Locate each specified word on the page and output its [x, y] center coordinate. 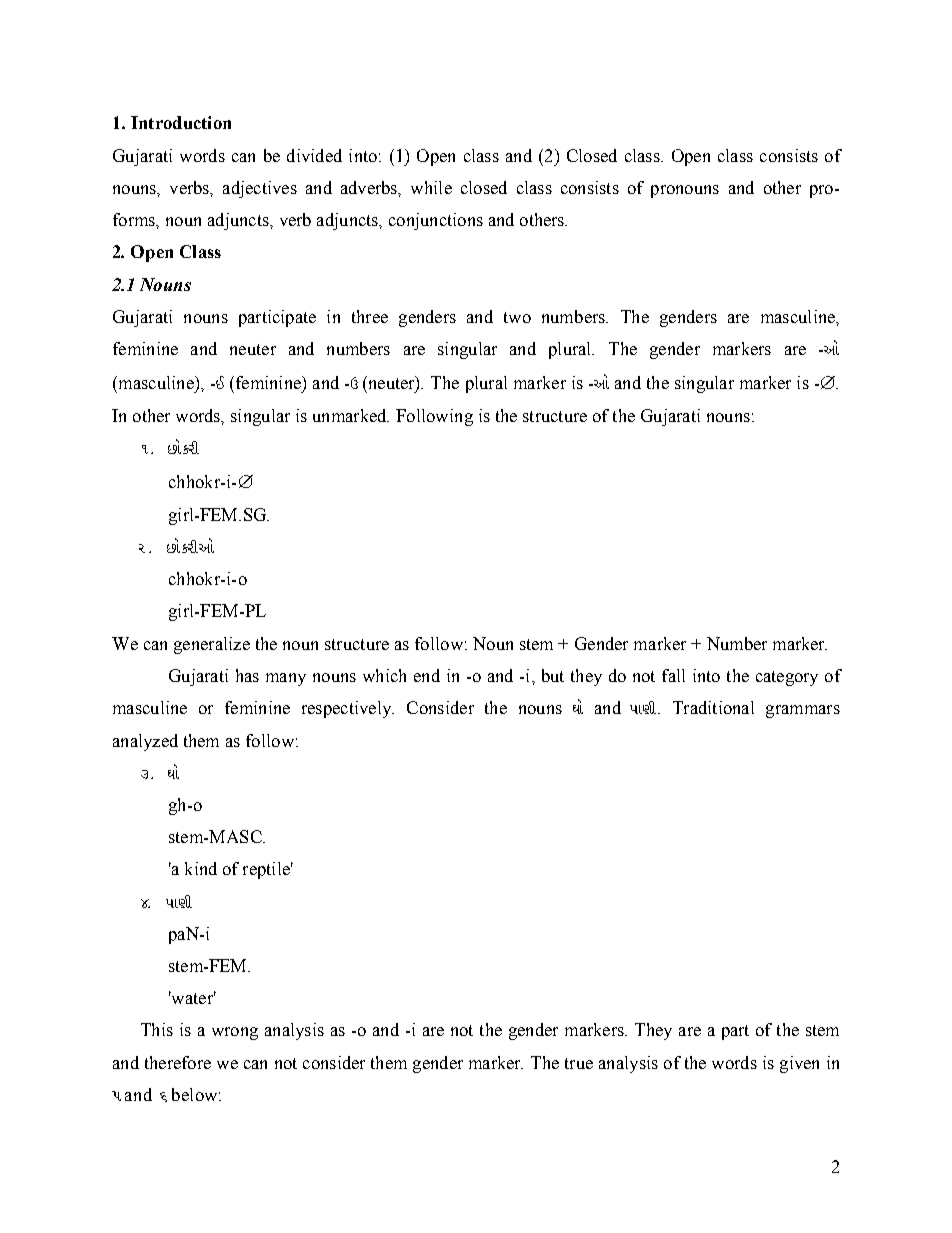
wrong [235, 1033]
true [579, 1063]
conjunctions [436, 221]
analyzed [145, 742]
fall [673, 675]
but [553, 675]
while [431, 187]
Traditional [713, 707]
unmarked [351, 415]
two [517, 317]
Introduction [181, 122]
